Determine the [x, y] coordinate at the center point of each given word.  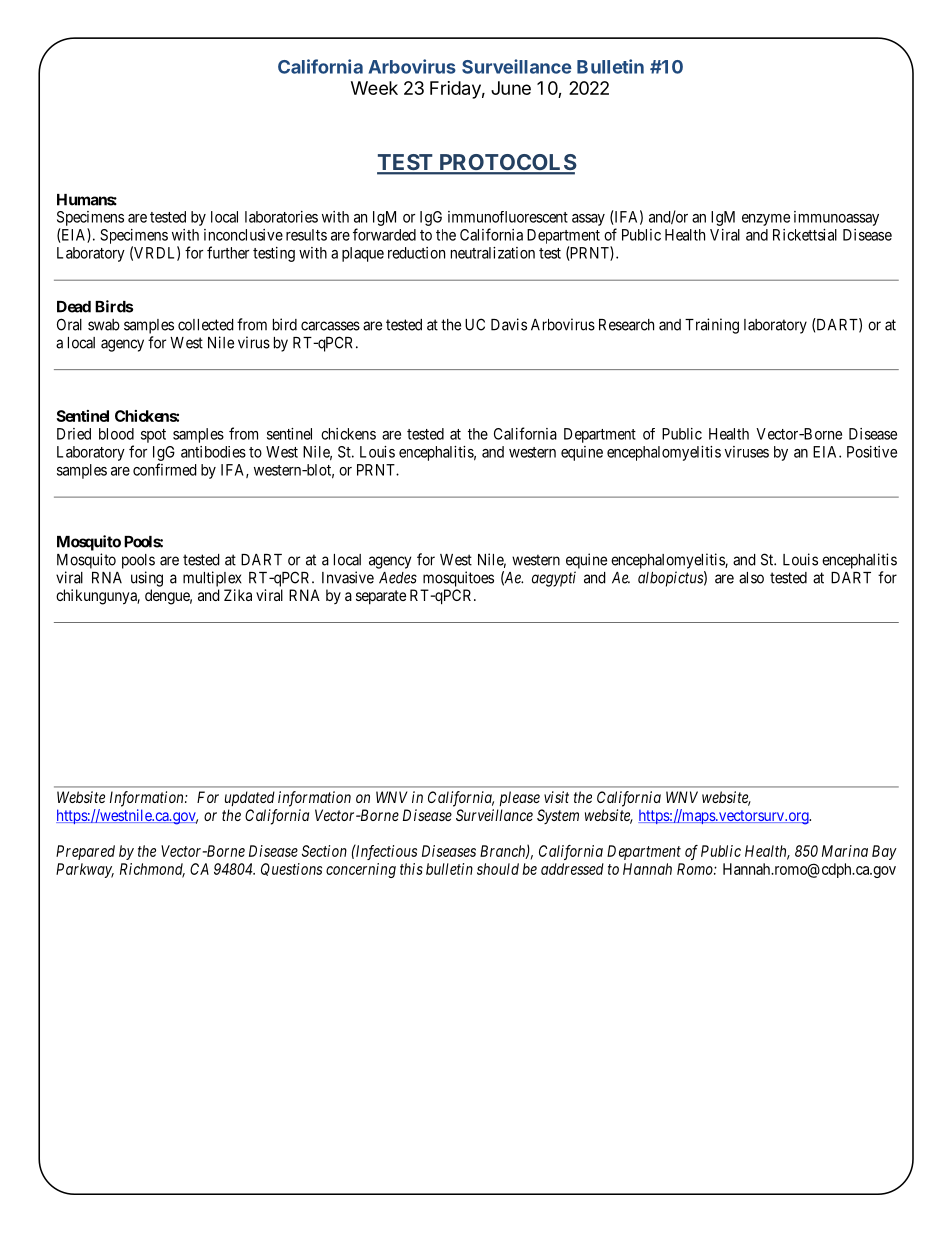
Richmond [152, 870]
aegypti [554, 579]
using [147, 579]
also [751, 578]
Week [374, 88]
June [511, 88]
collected [206, 325]
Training [712, 326]
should [498, 869]
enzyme [766, 220]
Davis [509, 324]
